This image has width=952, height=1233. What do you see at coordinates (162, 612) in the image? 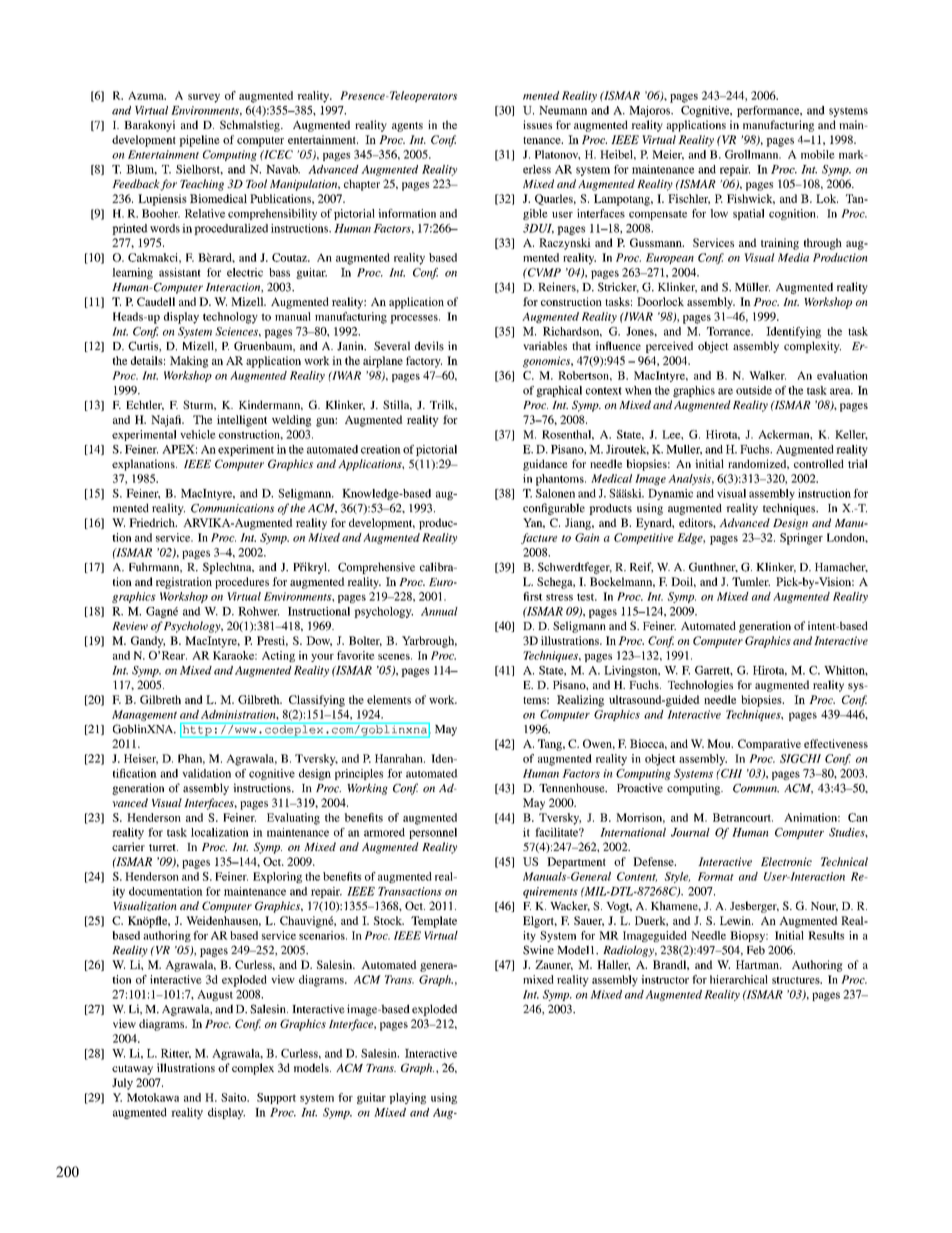
I see `Gagne` at bounding box center [162, 612].
